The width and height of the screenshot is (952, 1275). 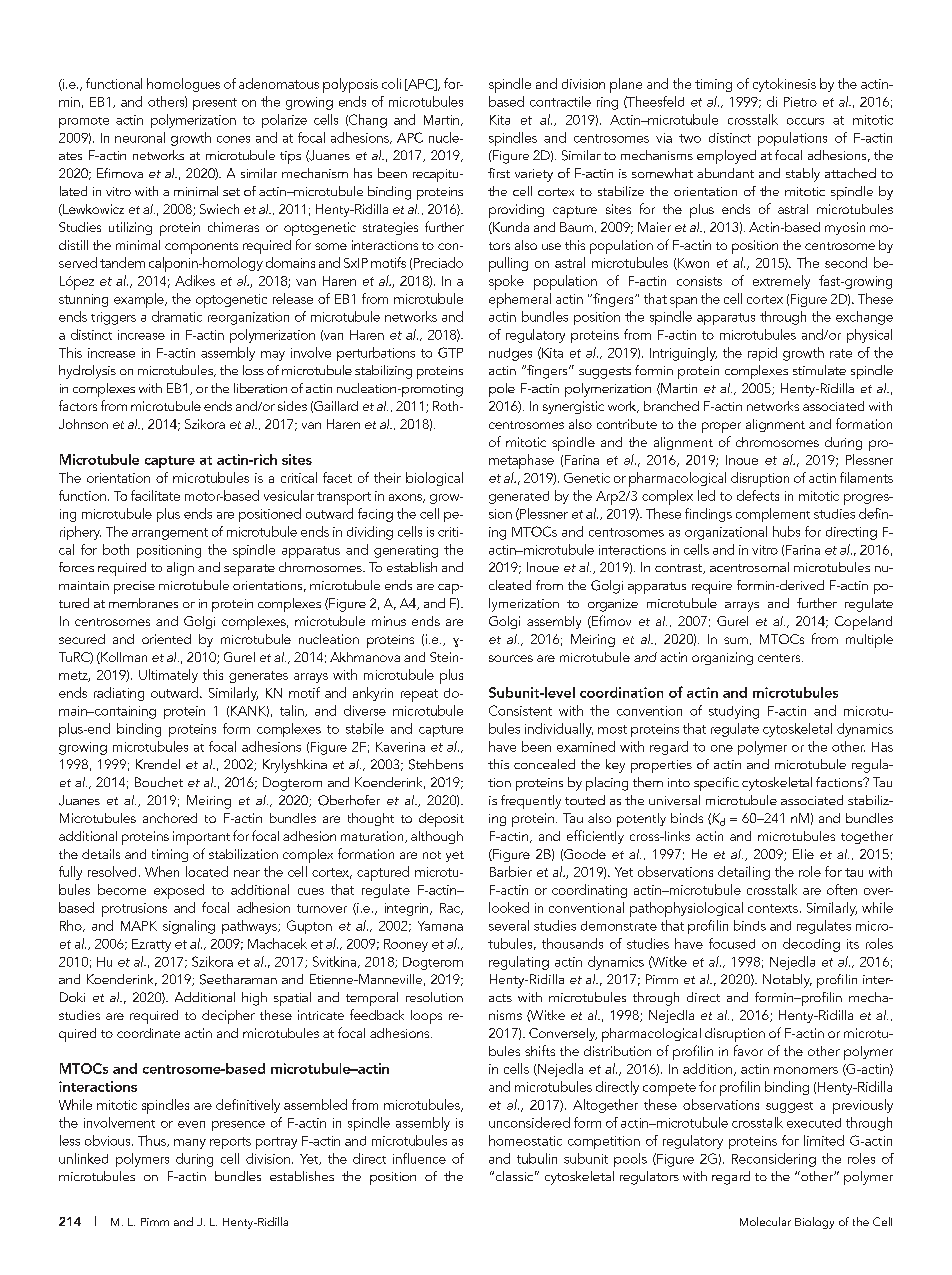 What do you see at coordinates (758, 495) in the screenshot?
I see `defects` at bounding box center [758, 495].
